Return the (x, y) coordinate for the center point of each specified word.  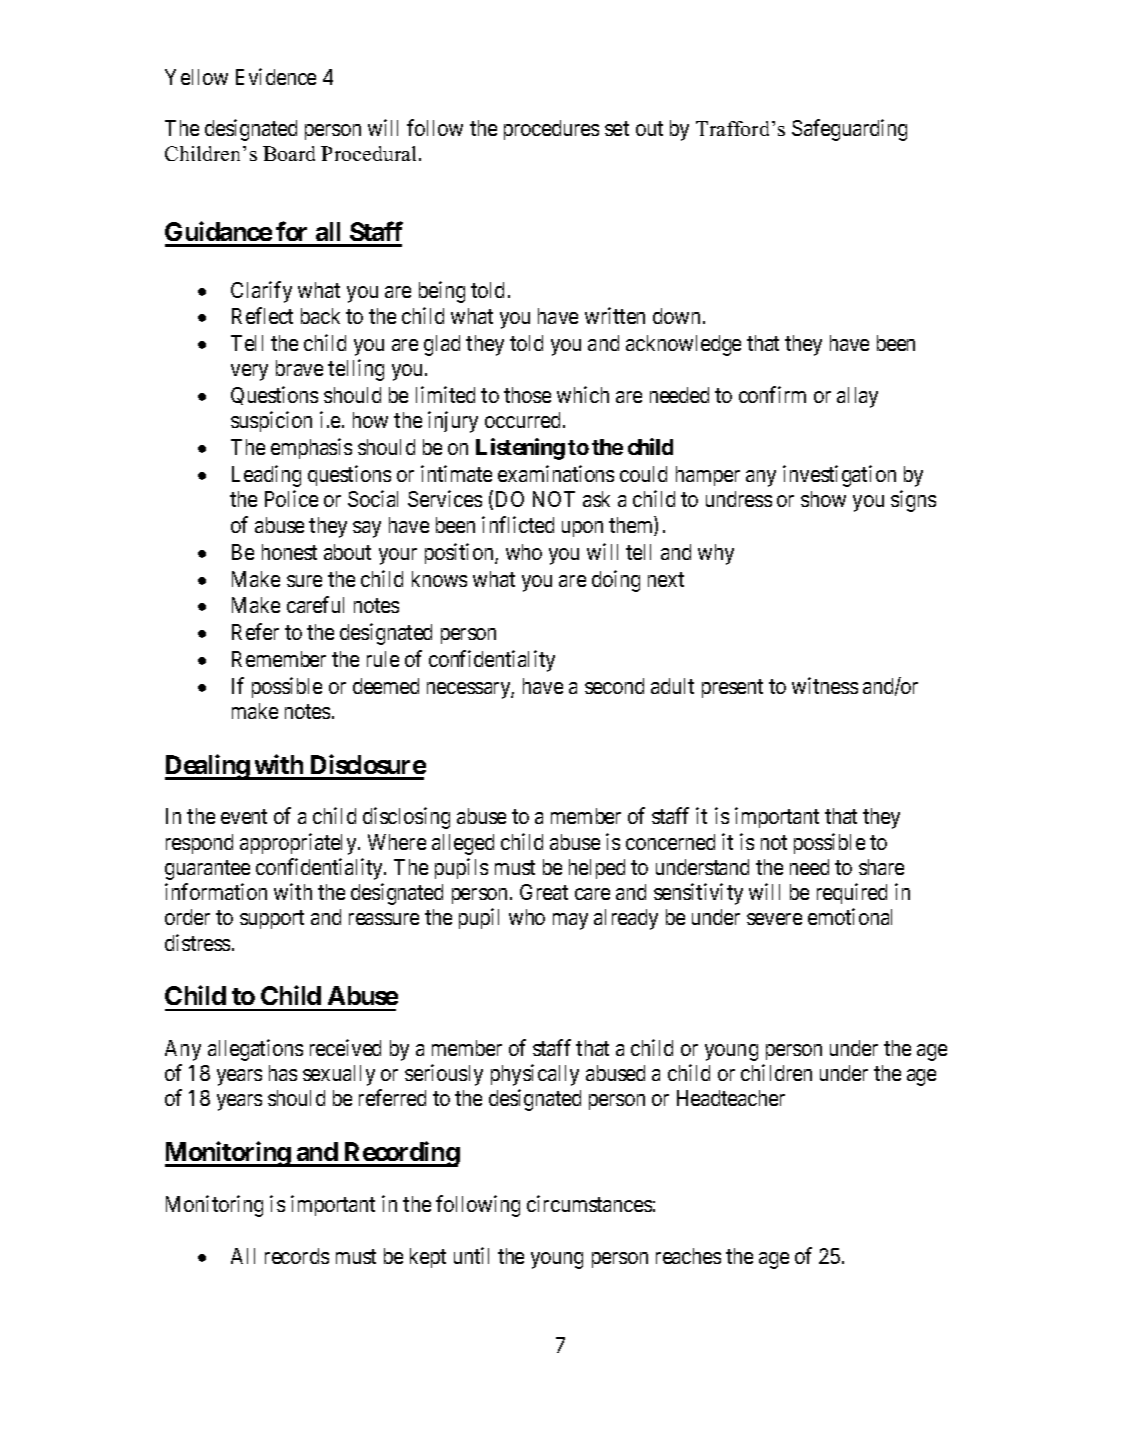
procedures (551, 130)
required (852, 893)
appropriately (299, 844)
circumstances (589, 1203)
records (297, 1256)
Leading (266, 476)
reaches (688, 1256)
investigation (839, 476)
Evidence (276, 76)
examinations (556, 473)
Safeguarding (849, 130)
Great (544, 892)
